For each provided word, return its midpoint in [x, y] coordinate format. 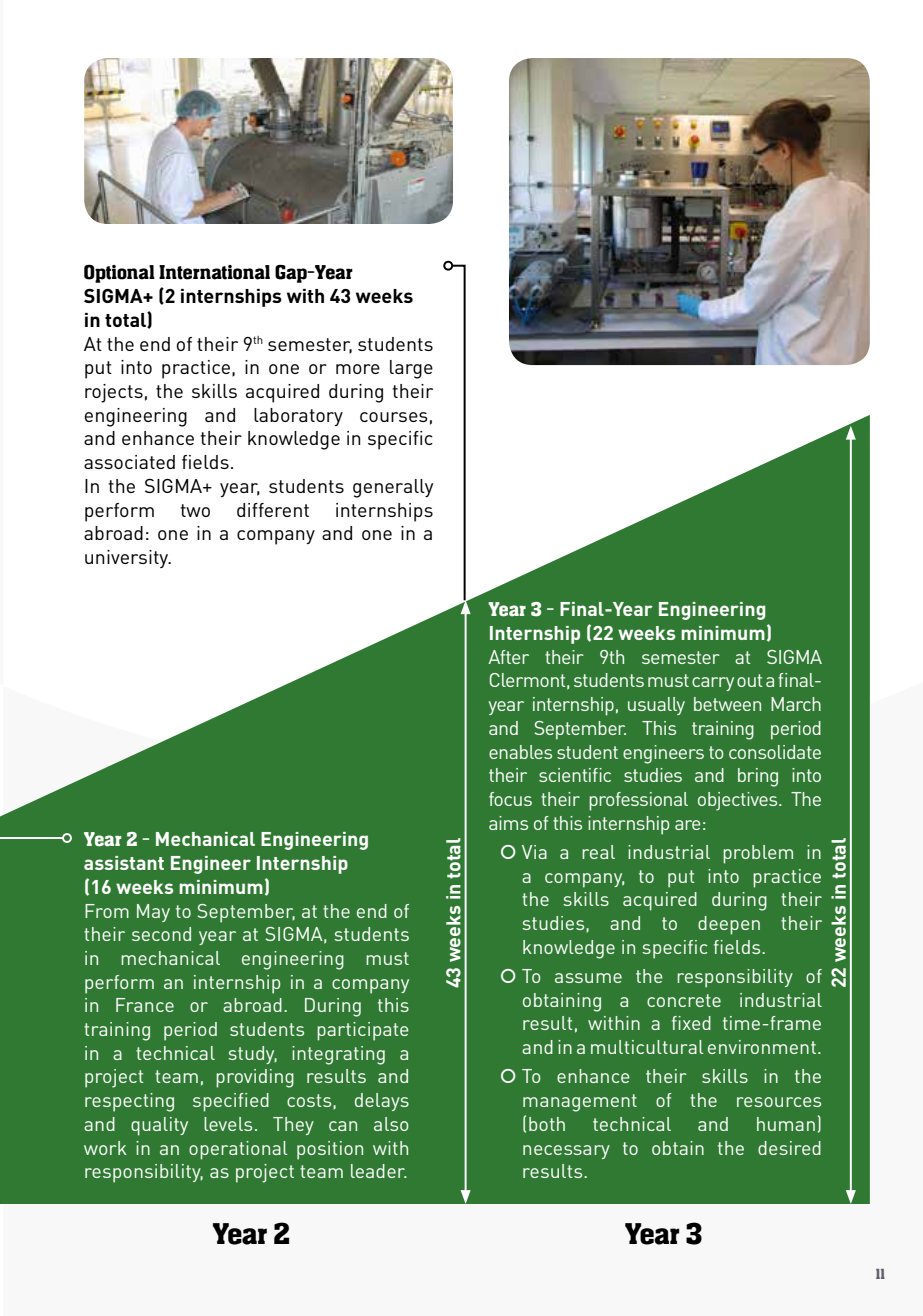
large [411, 369]
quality [159, 1126]
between [727, 704]
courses [394, 417]
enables [520, 752]
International [214, 272]
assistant [124, 863]
